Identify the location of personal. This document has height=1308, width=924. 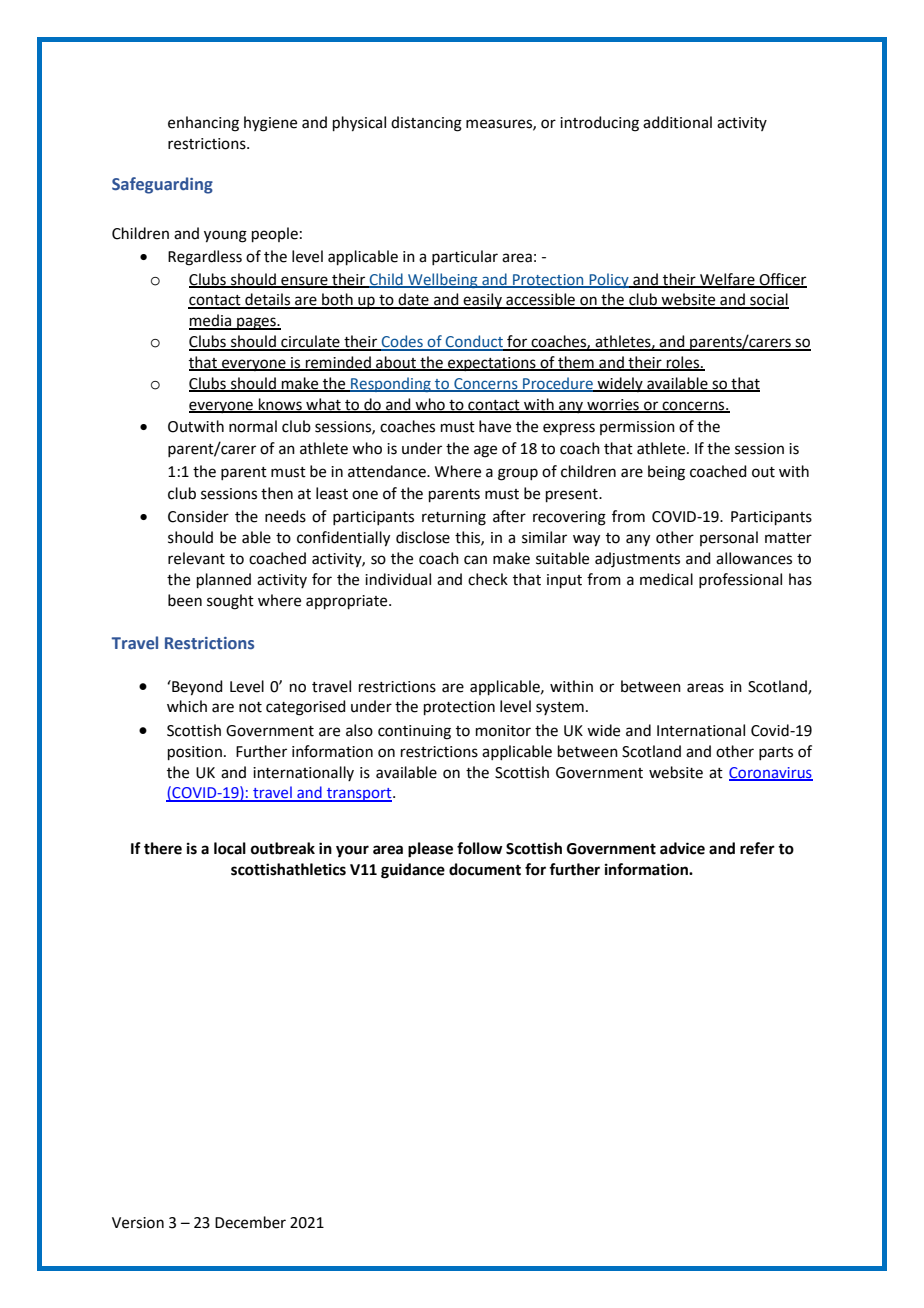
(729, 538).
